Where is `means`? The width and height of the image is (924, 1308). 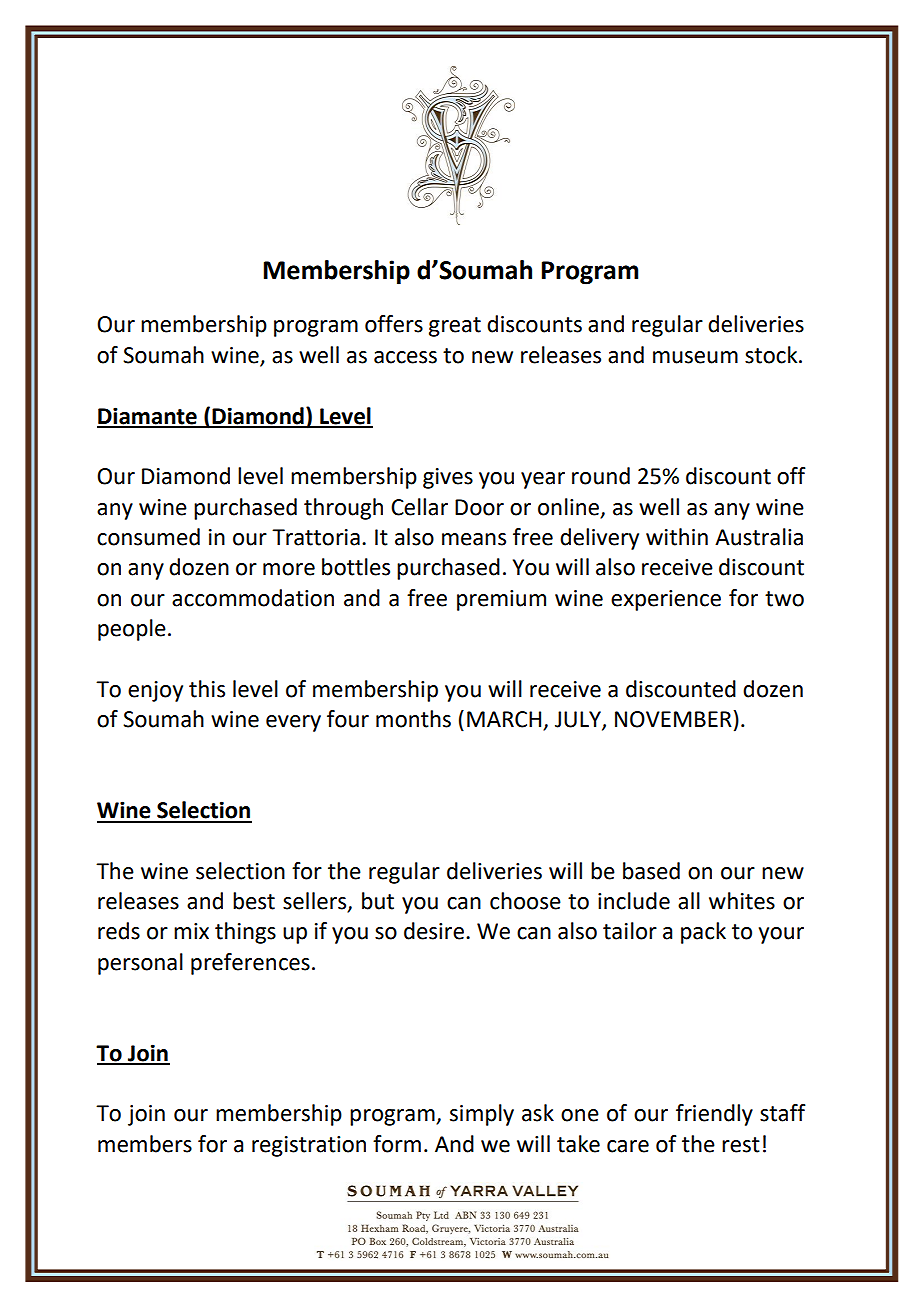 means is located at coordinates (474, 539).
